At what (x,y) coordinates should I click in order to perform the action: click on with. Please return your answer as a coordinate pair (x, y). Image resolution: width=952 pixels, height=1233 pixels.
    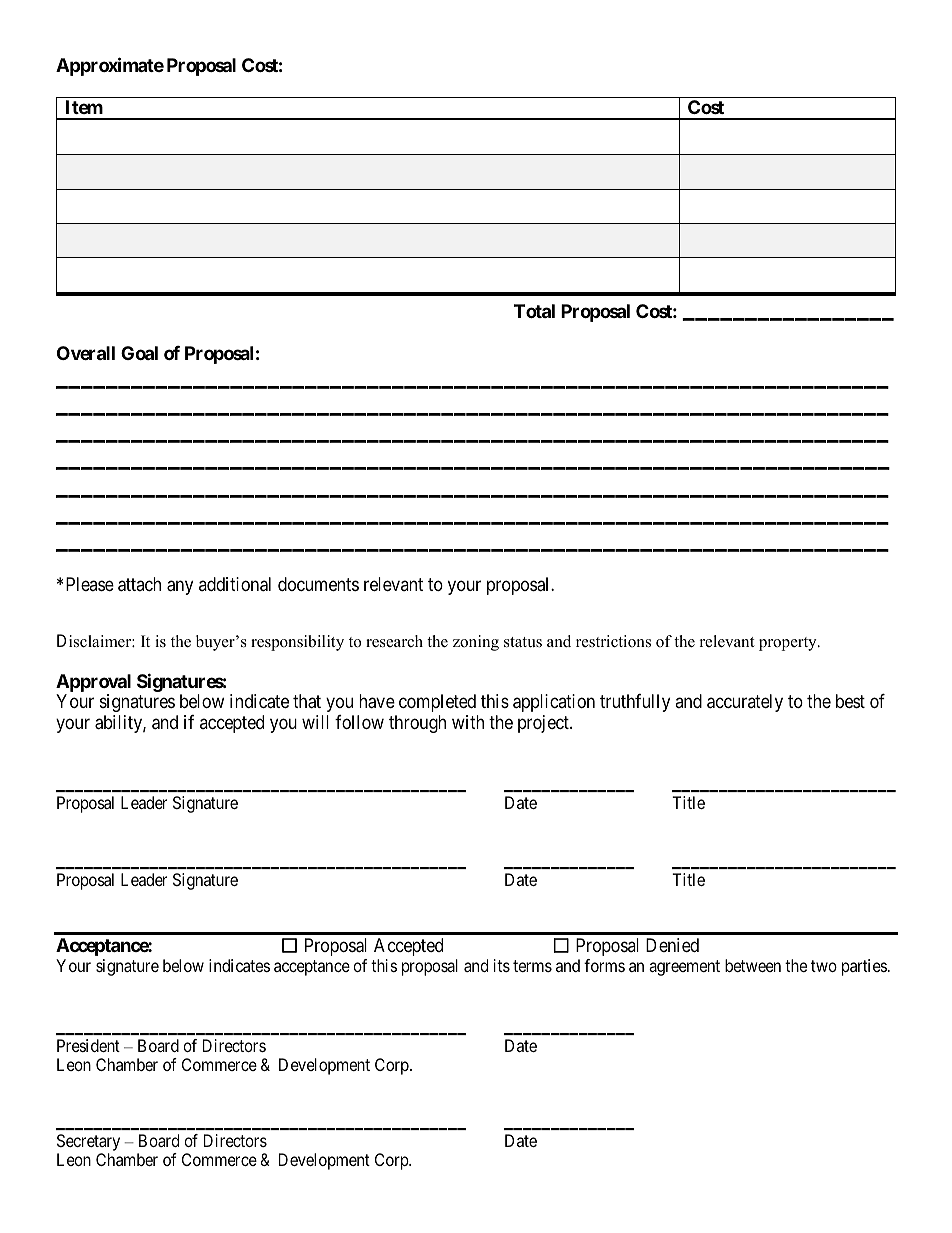
    Looking at the image, I should click on (468, 722).
